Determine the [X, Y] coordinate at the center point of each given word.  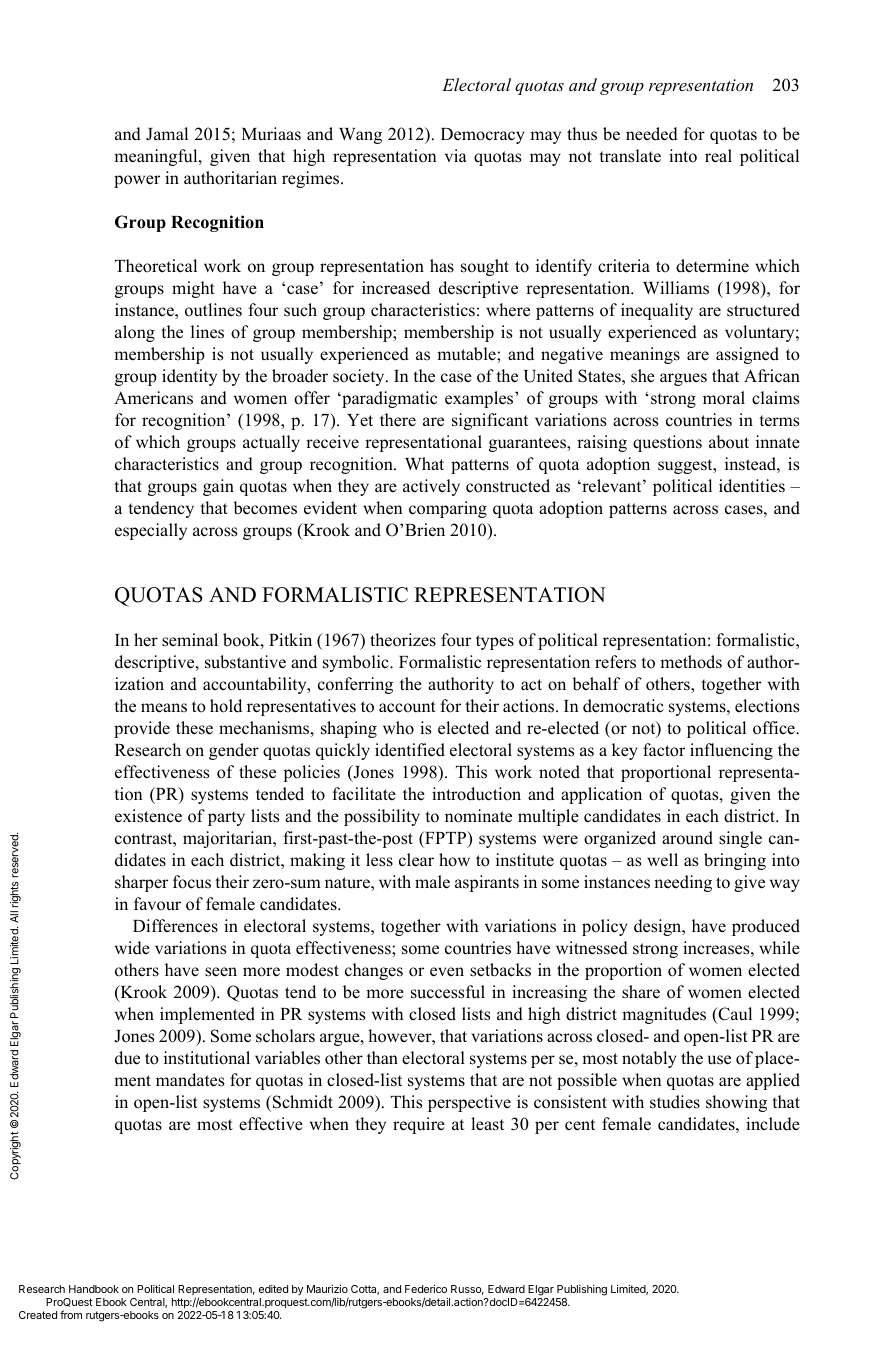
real [718, 156]
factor [664, 750]
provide [142, 729]
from [71, 1314]
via [456, 155]
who [398, 728]
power [137, 181]
